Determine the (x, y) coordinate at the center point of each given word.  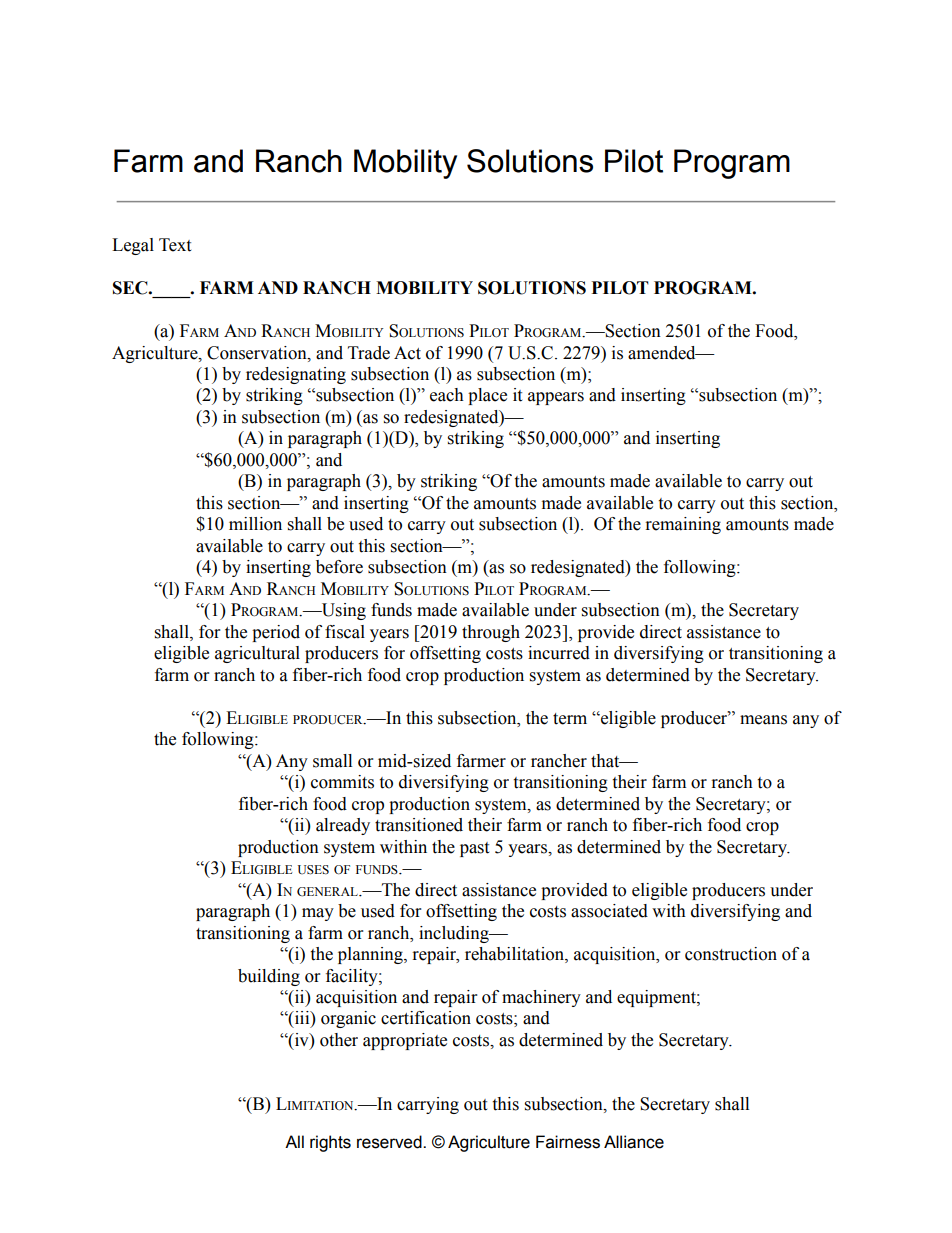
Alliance (634, 1142)
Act (407, 353)
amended (663, 353)
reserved (390, 1142)
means (763, 720)
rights (330, 1143)
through (491, 633)
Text (175, 245)
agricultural (257, 654)
